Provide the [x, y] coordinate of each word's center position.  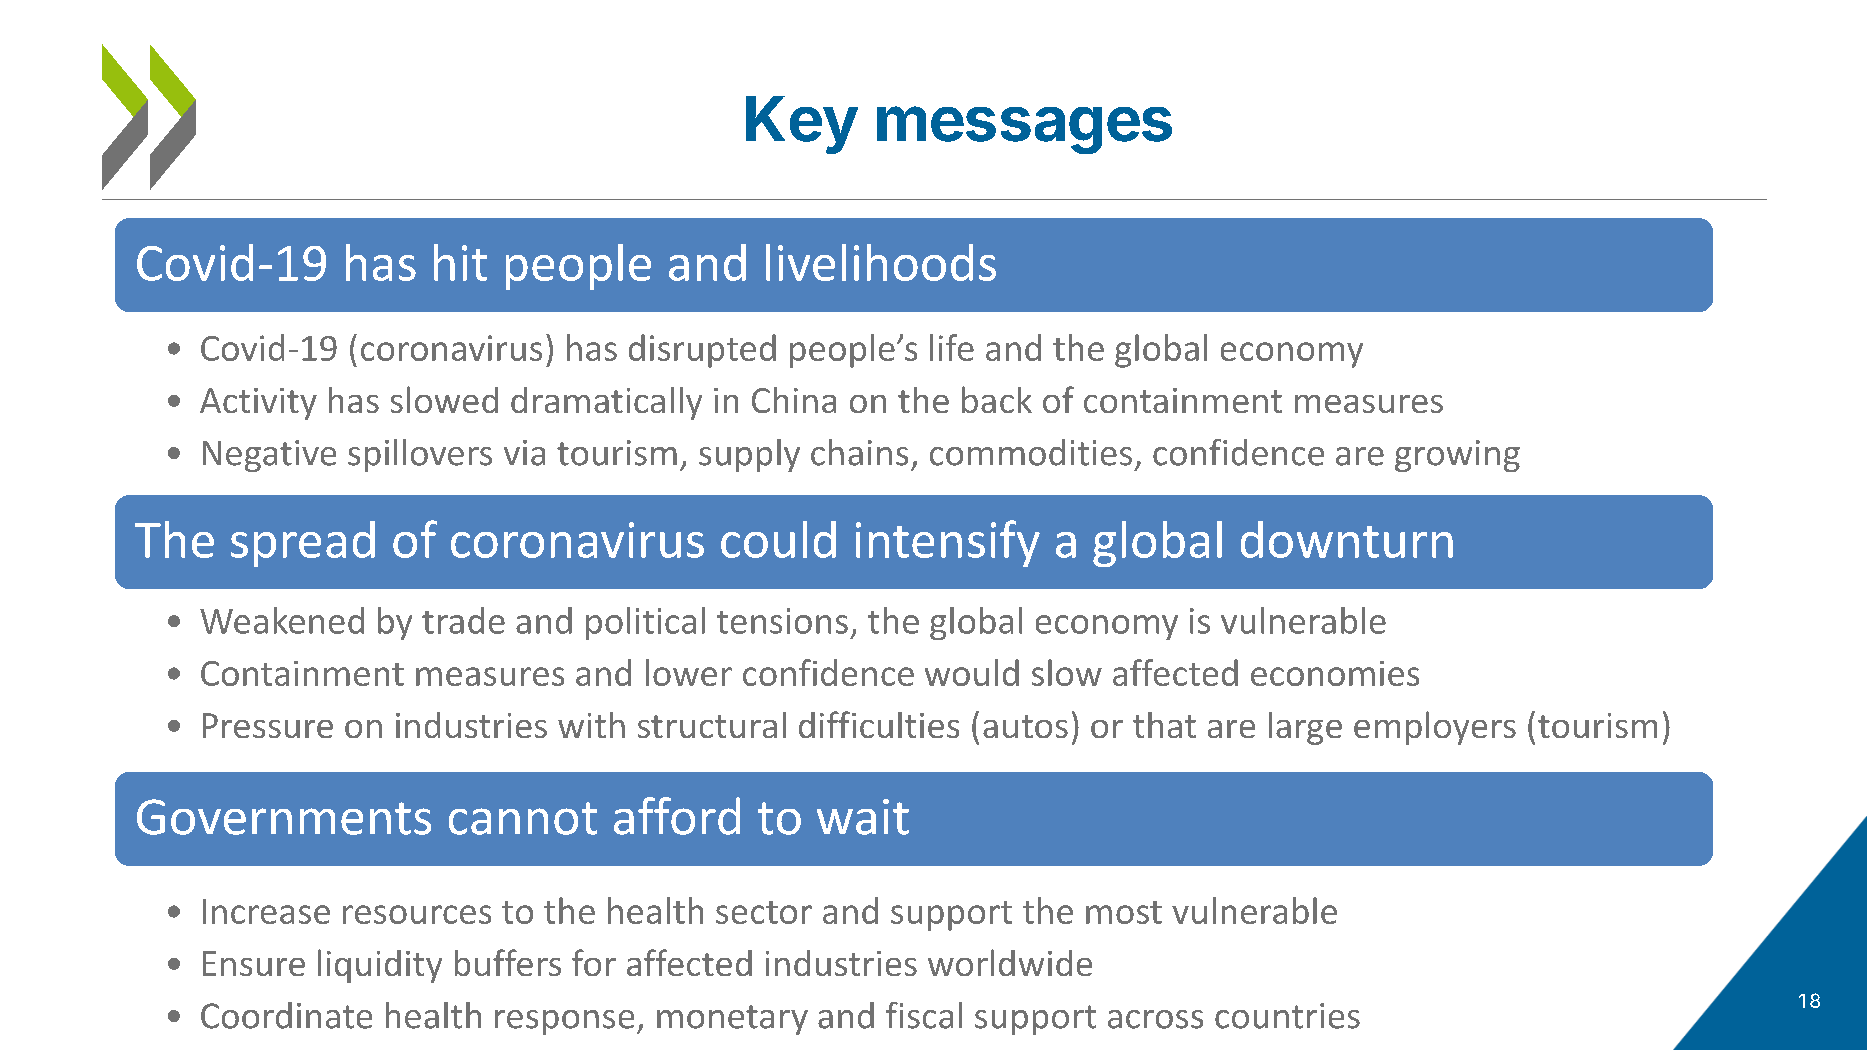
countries [1287, 1016]
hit [460, 262]
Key [802, 125]
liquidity [380, 966]
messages [1024, 130]
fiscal [924, 1015]
